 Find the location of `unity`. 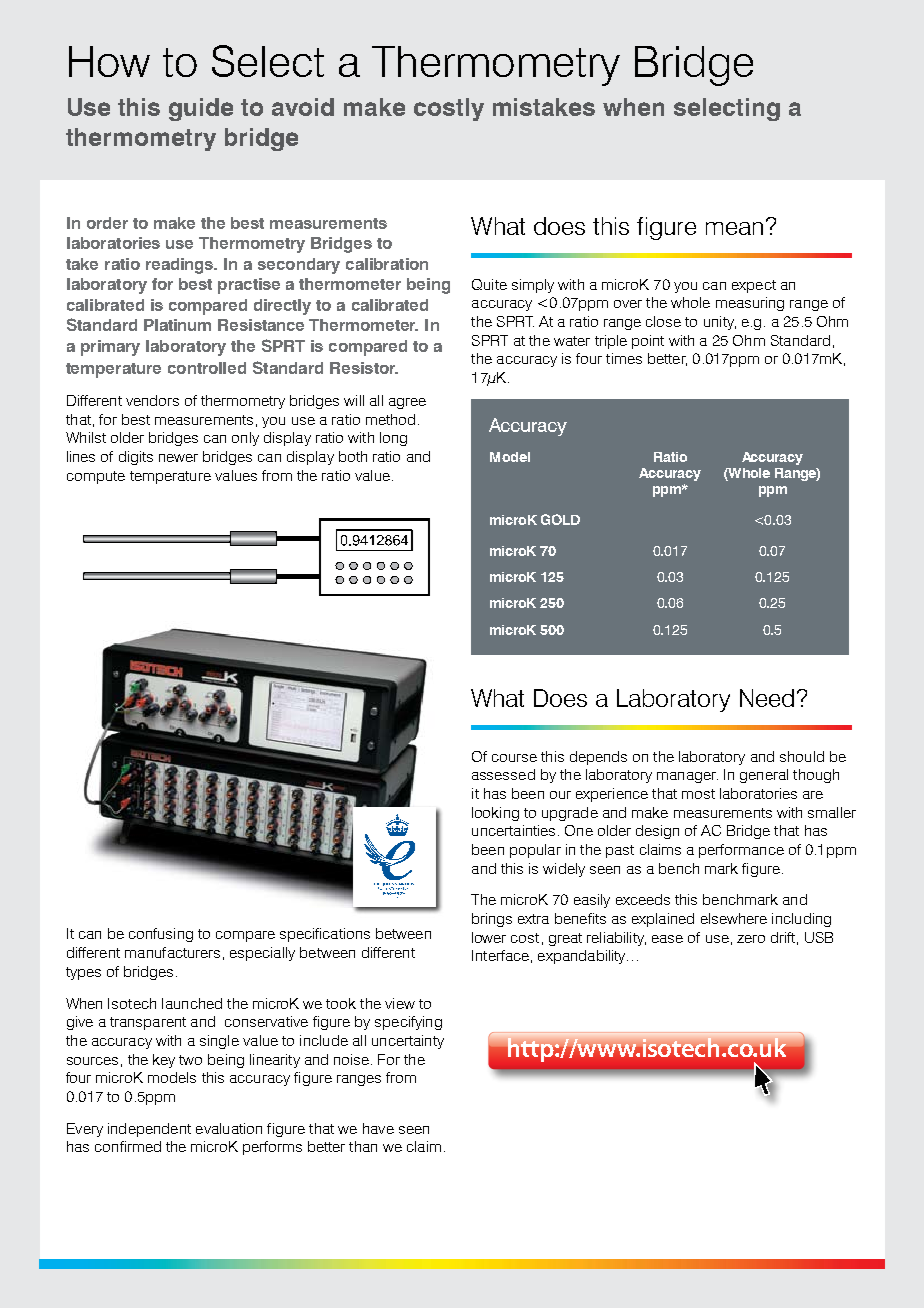

unity is located at coordinates (720, 323).
